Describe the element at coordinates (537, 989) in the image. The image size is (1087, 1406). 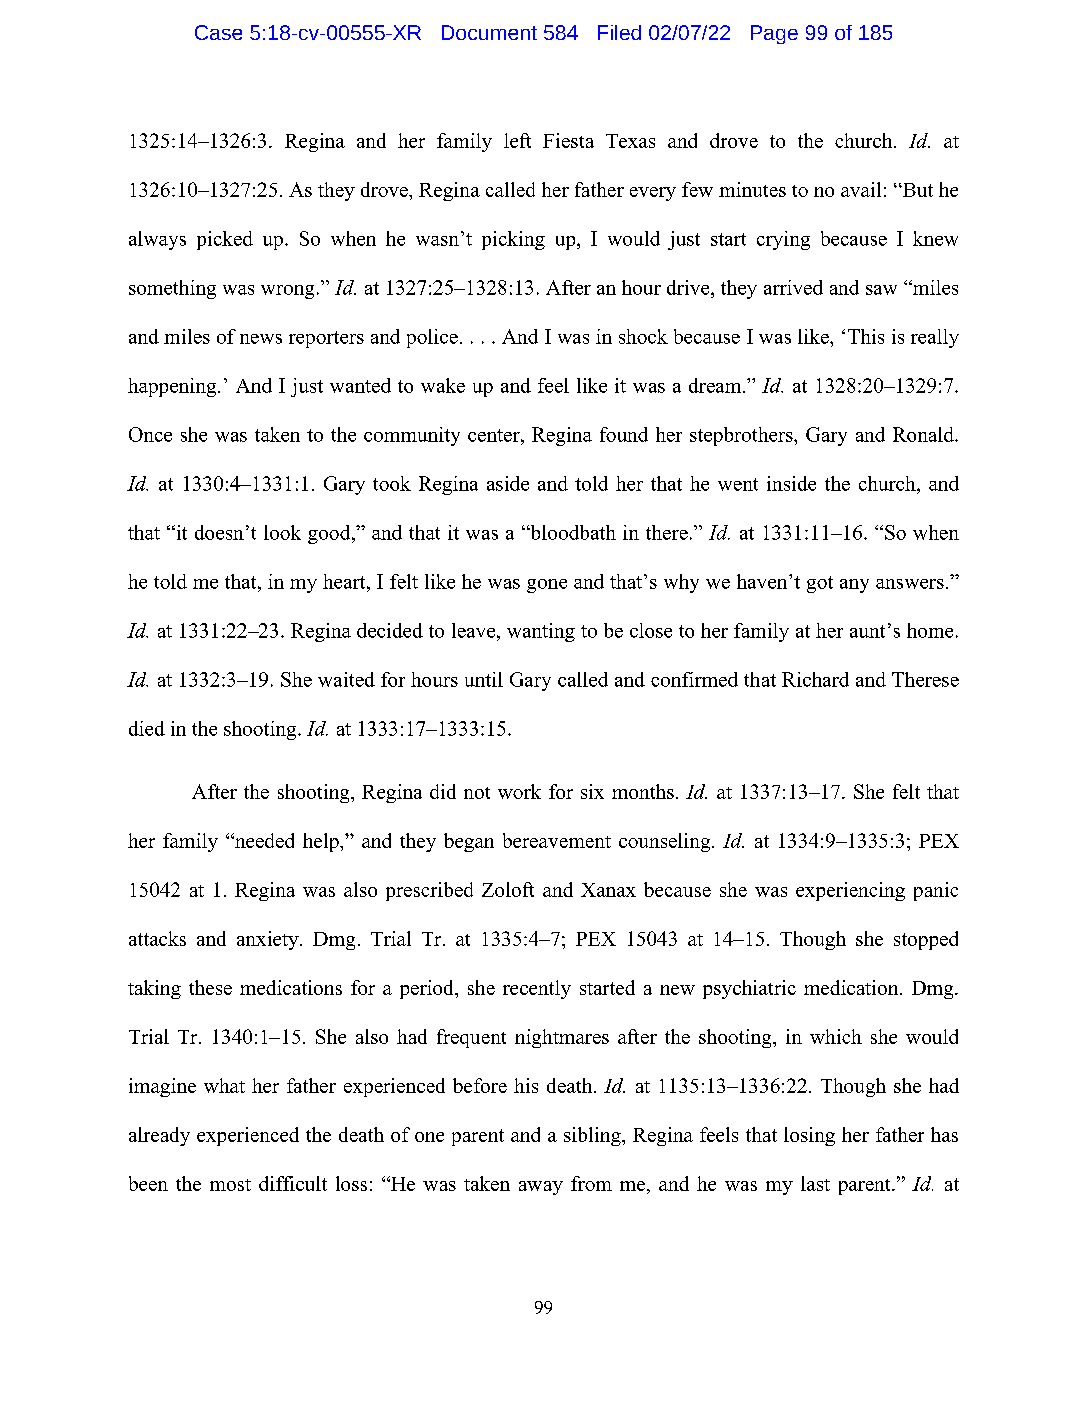
I see `recently` at that location.
